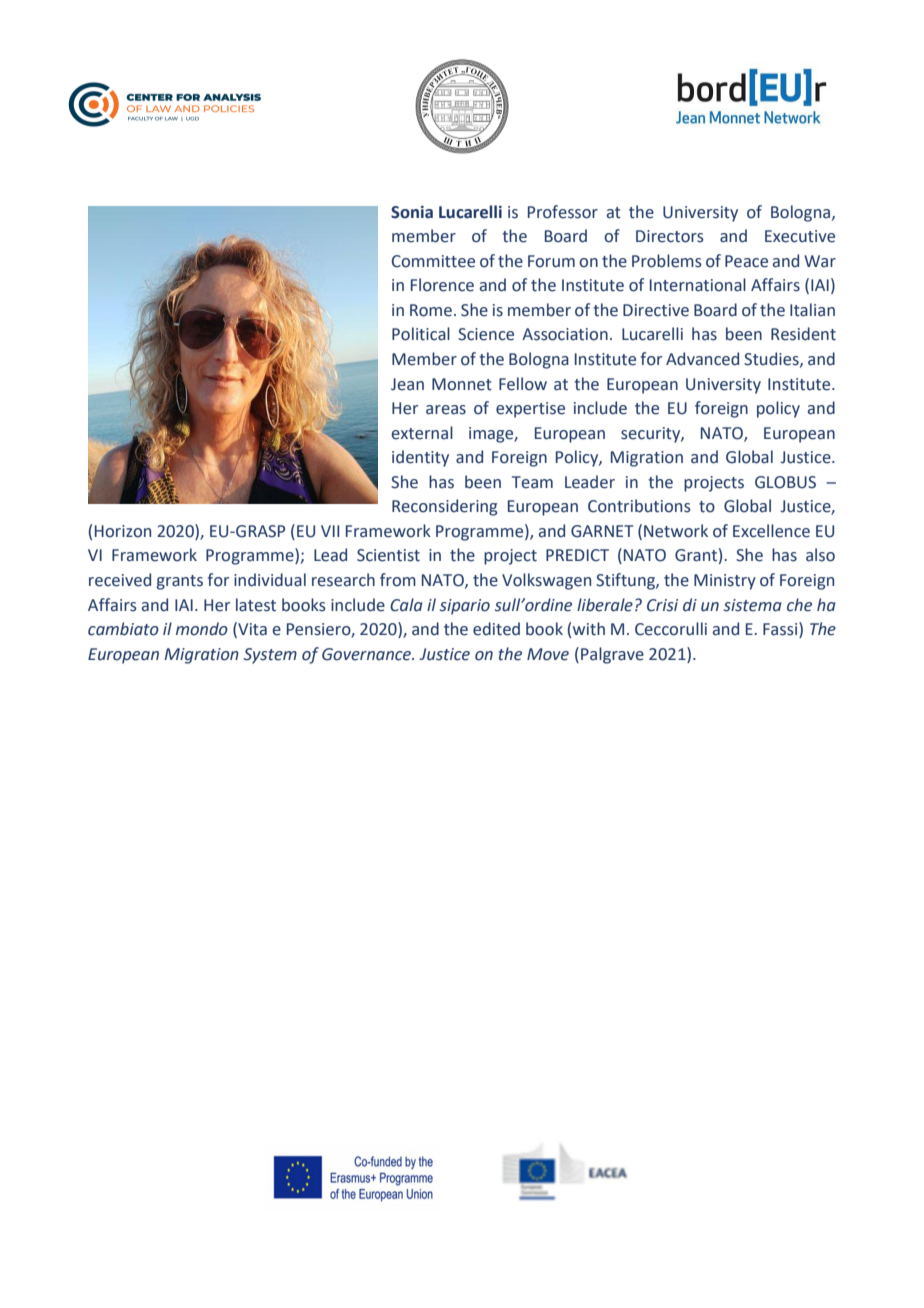  What do you see at coordinates (563, 212) in the document?
I see `Professor` at bounding box center [563, 212].
